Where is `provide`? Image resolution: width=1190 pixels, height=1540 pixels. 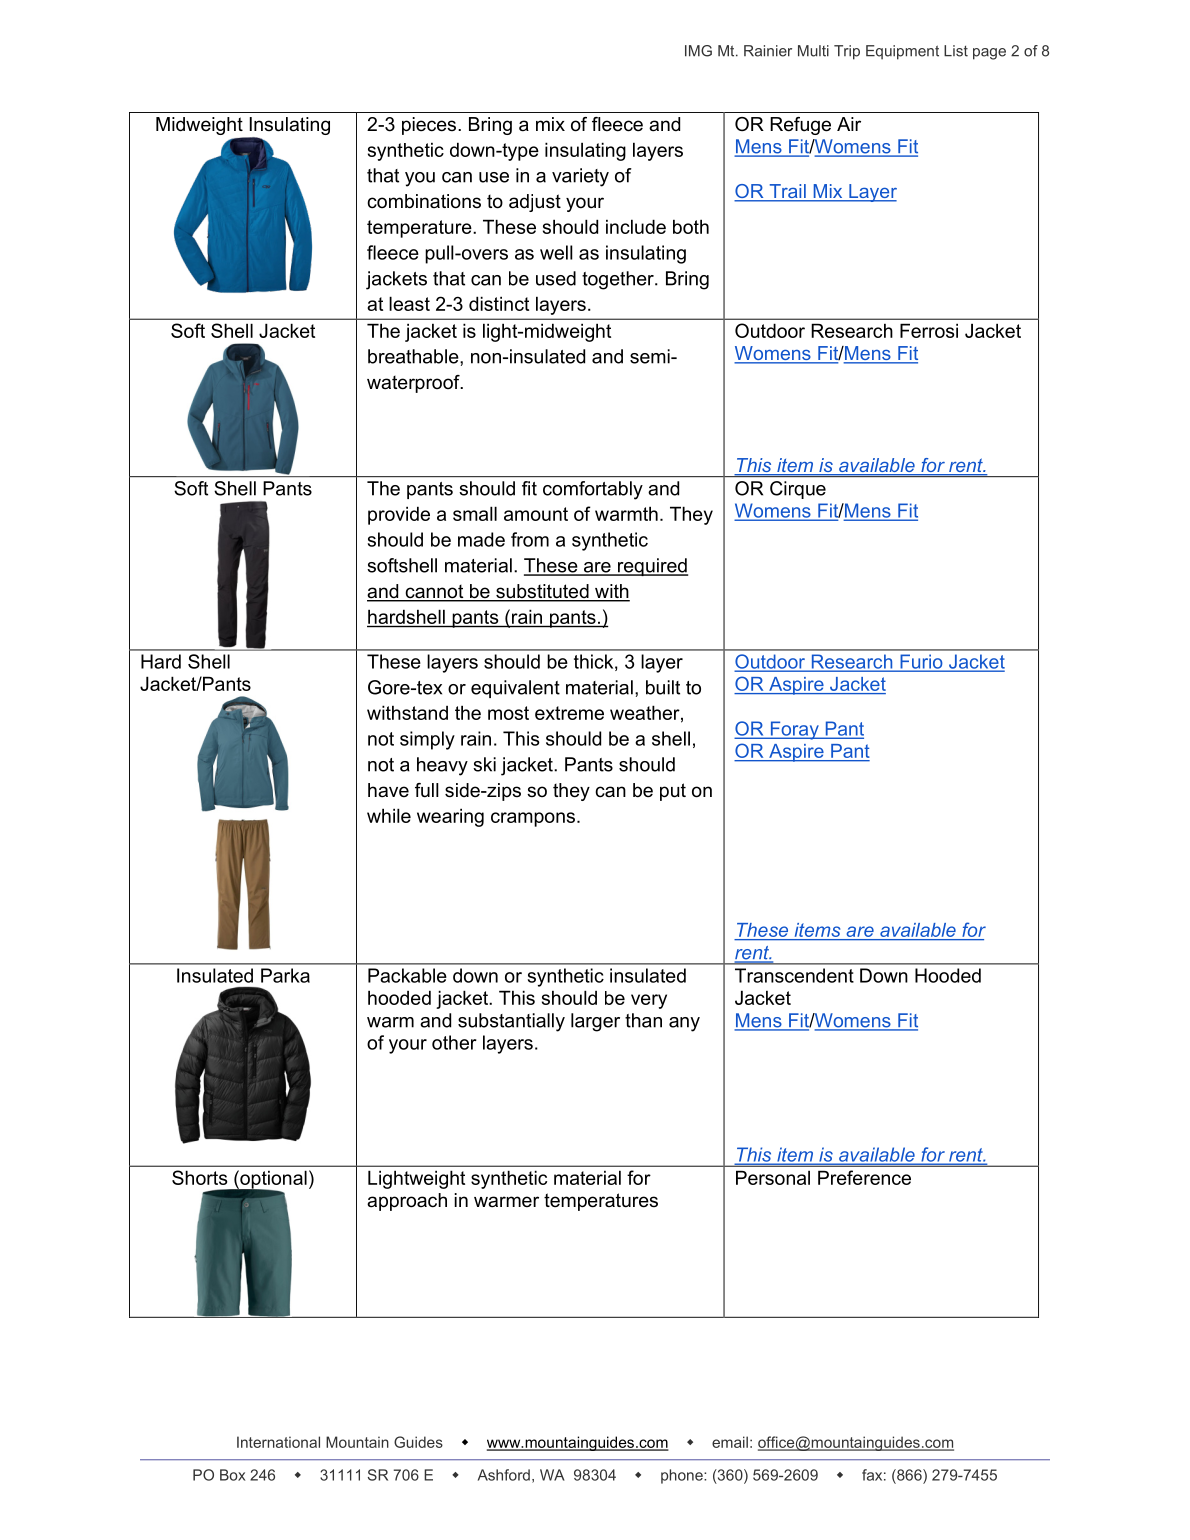 provide is located at coordinates (399, 515).
